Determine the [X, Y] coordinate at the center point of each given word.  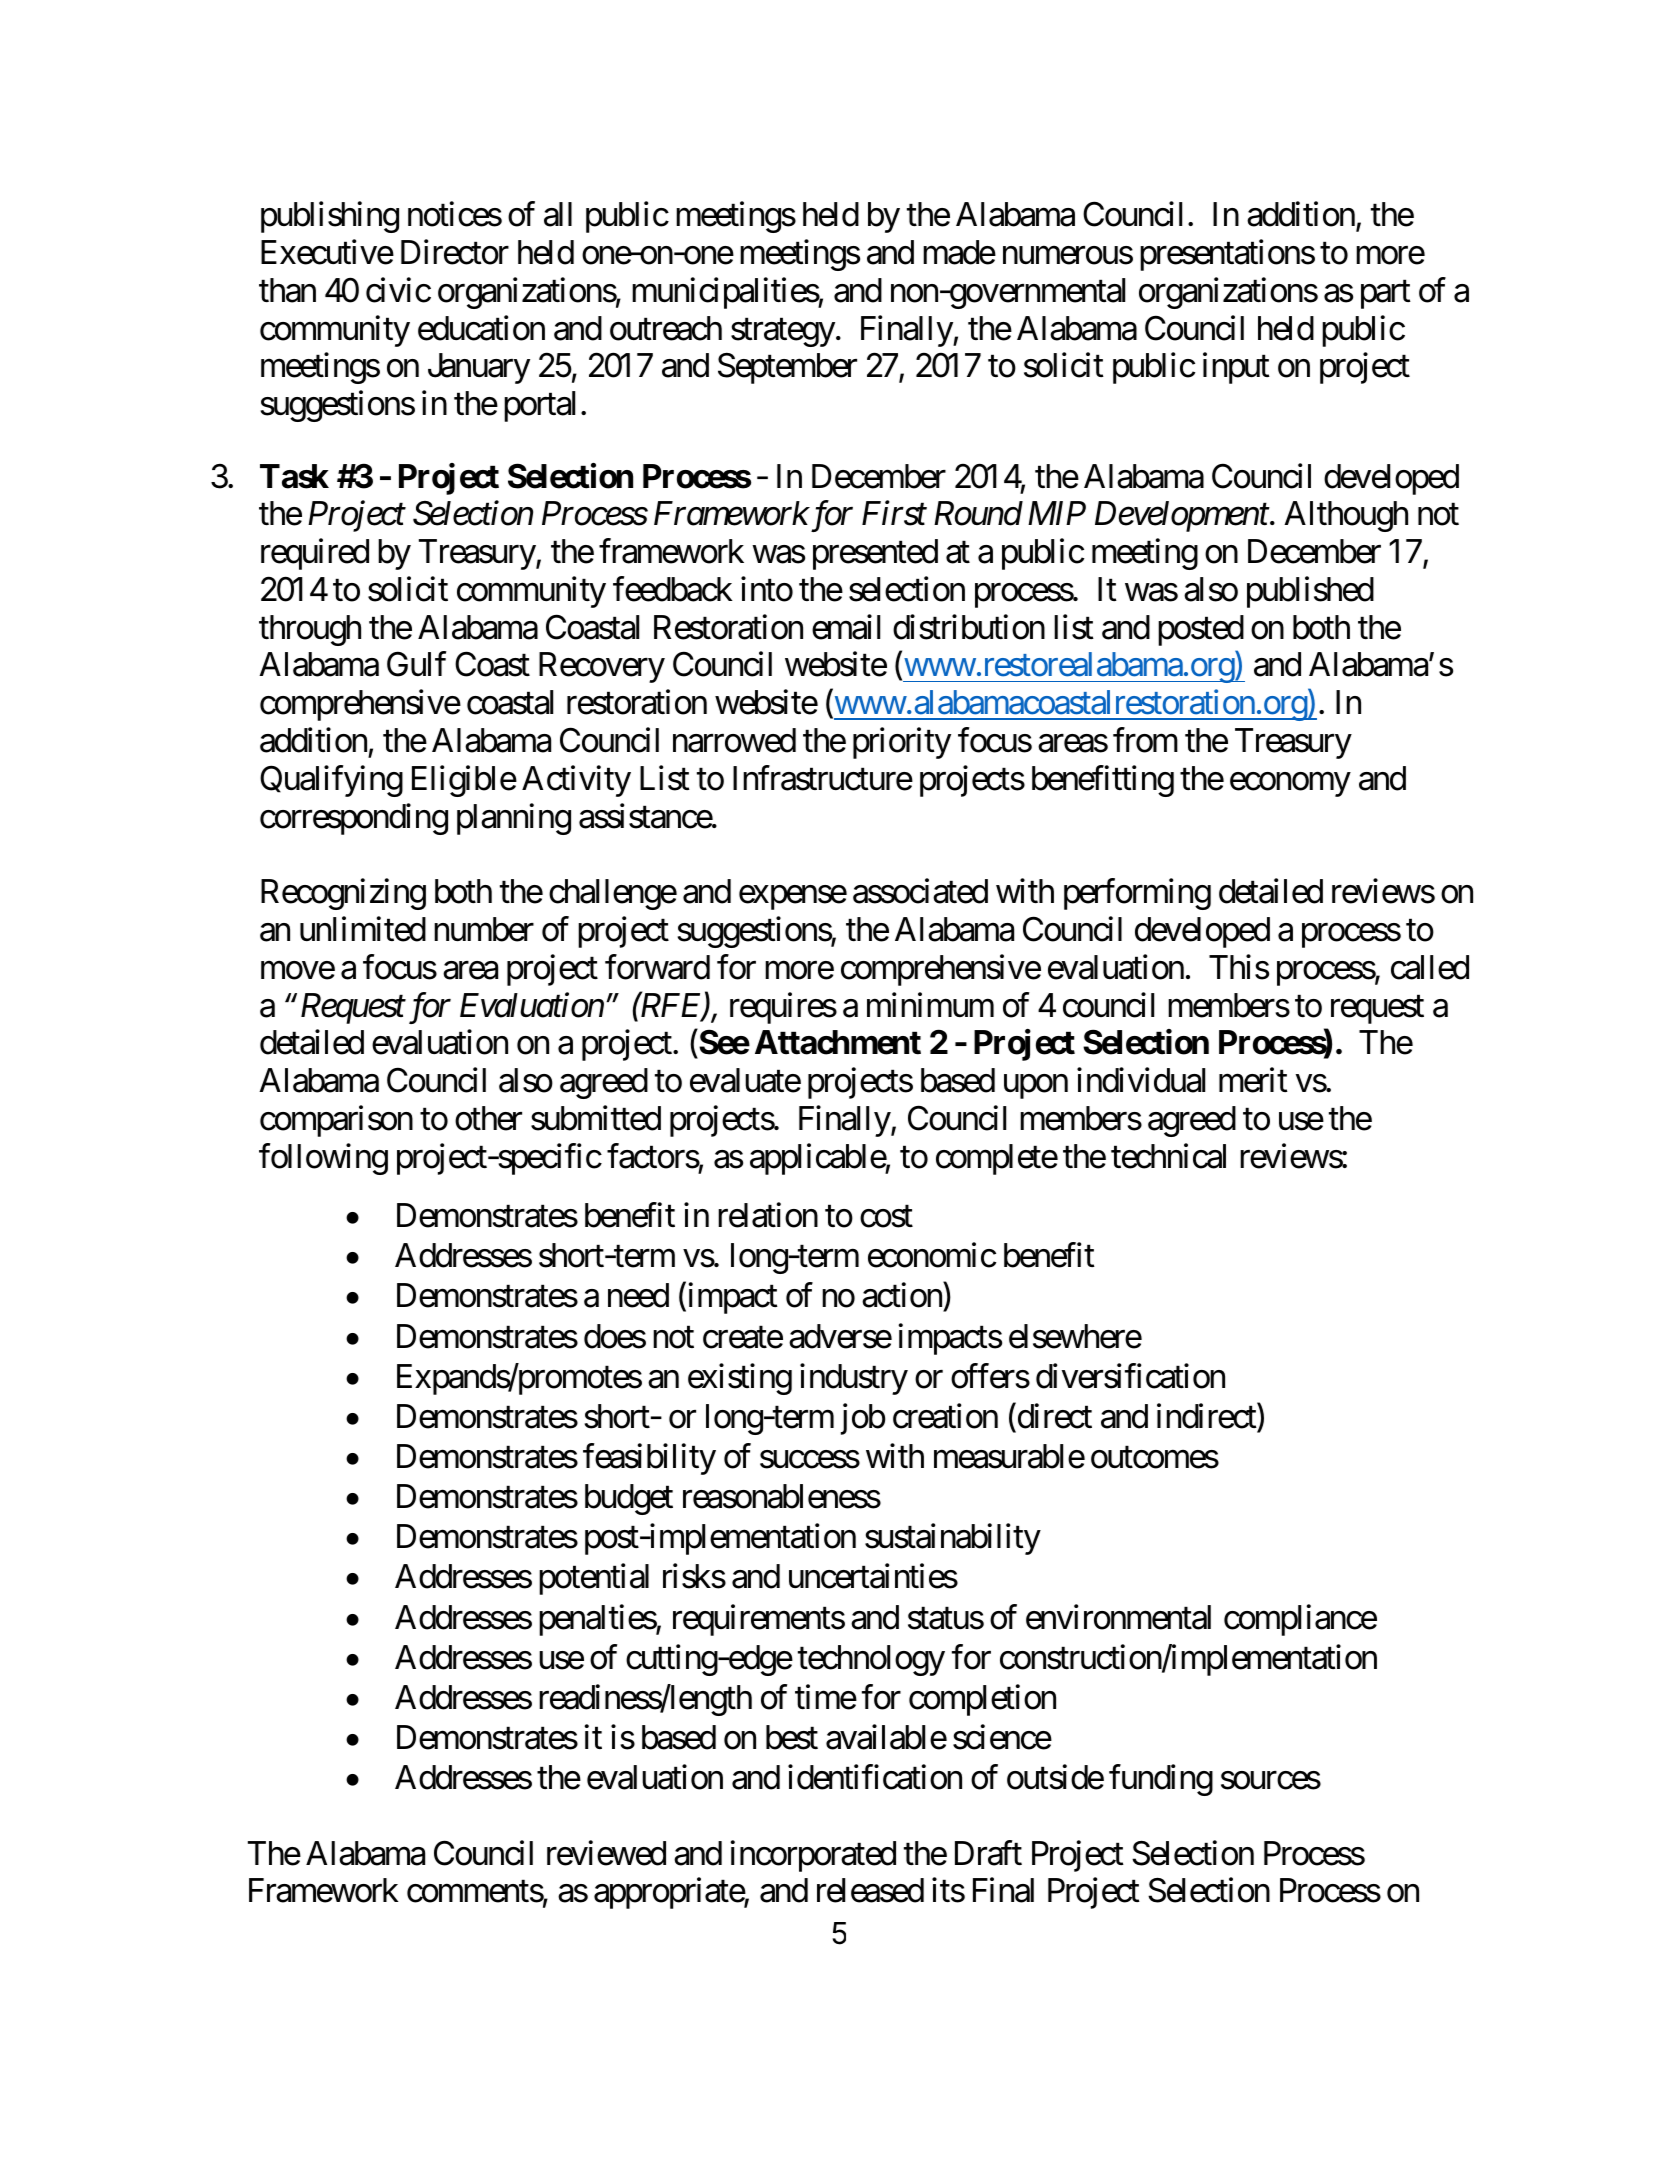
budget [629, 1499]
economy [1290, 785]
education [481, 328]
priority [902, 743]
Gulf [416, 664]
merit [1253, 1080]
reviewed [606, 1853]
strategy [783, 333]
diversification [1130, 1376]
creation [945, 1416]
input [1236, 368]
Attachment [838, 1042]
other [488, 1118]
